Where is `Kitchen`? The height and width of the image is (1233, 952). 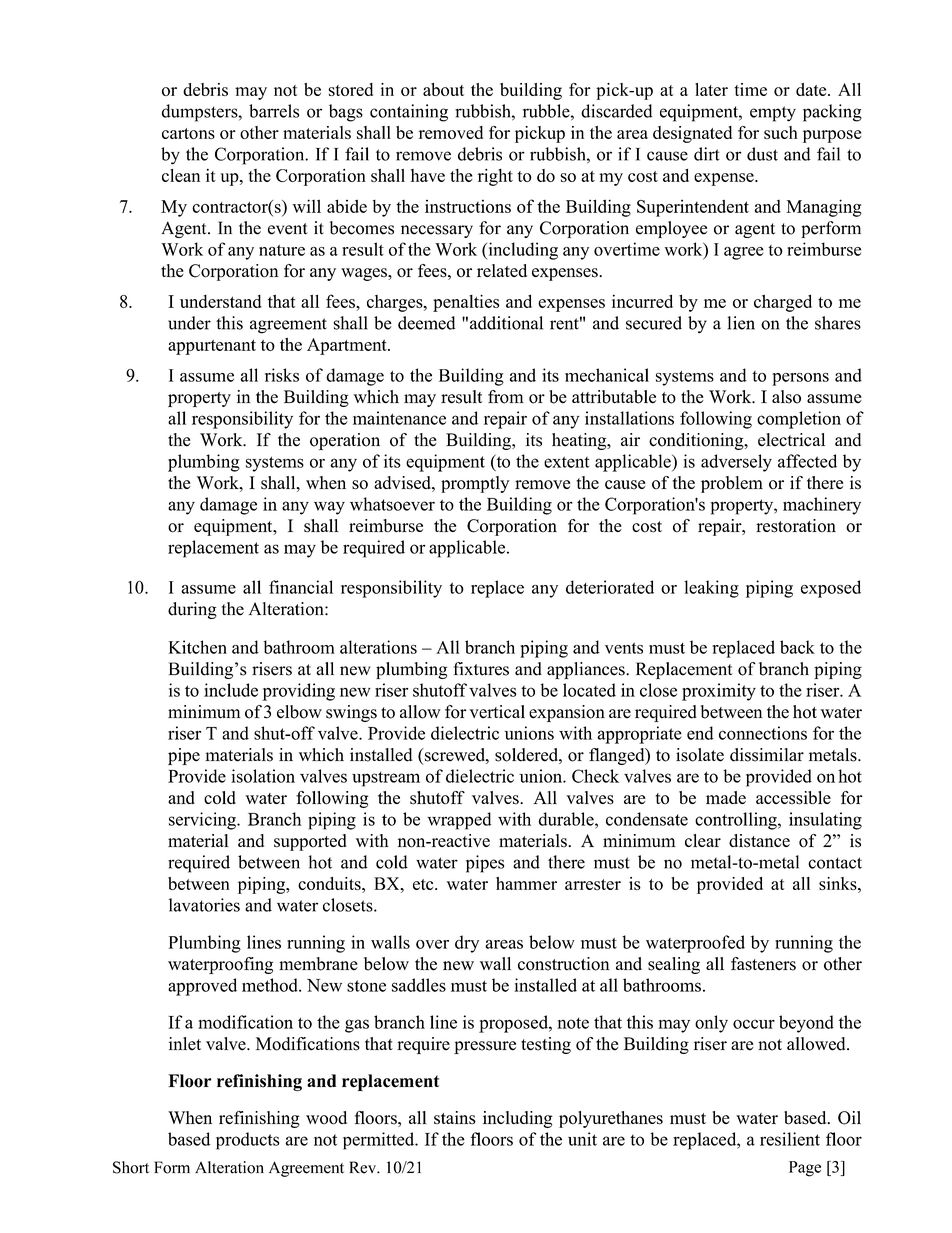 Kitchen is located at coordinates (198, 647).
